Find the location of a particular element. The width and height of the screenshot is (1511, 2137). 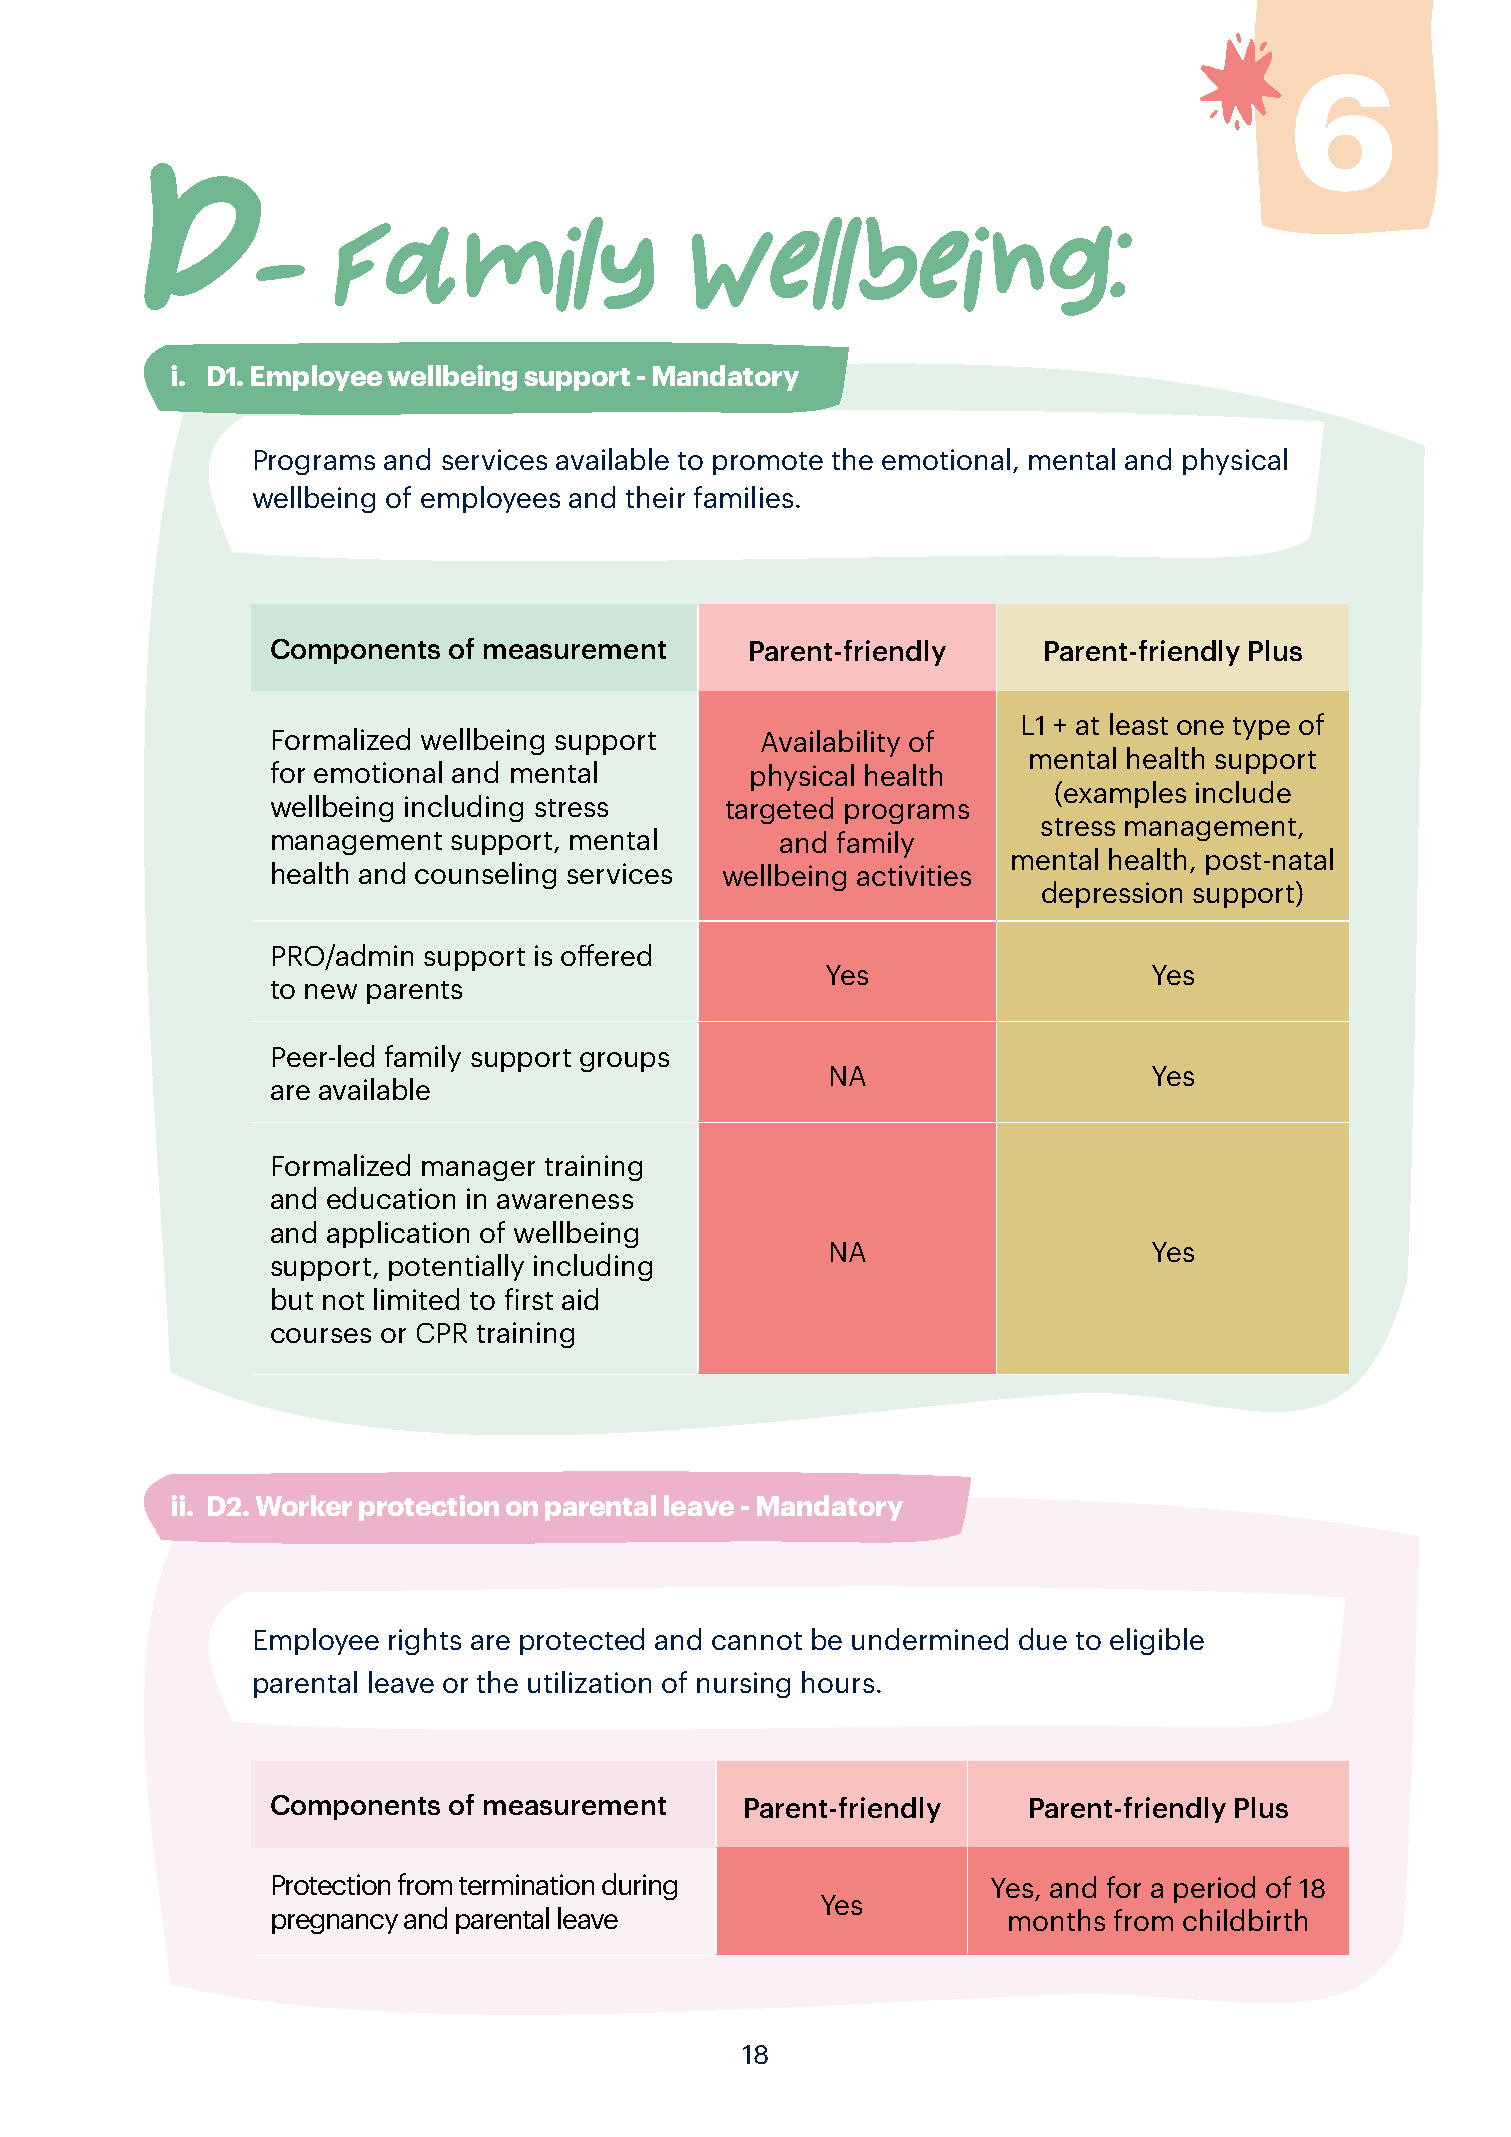

families is located at coordinates (743, 497).
